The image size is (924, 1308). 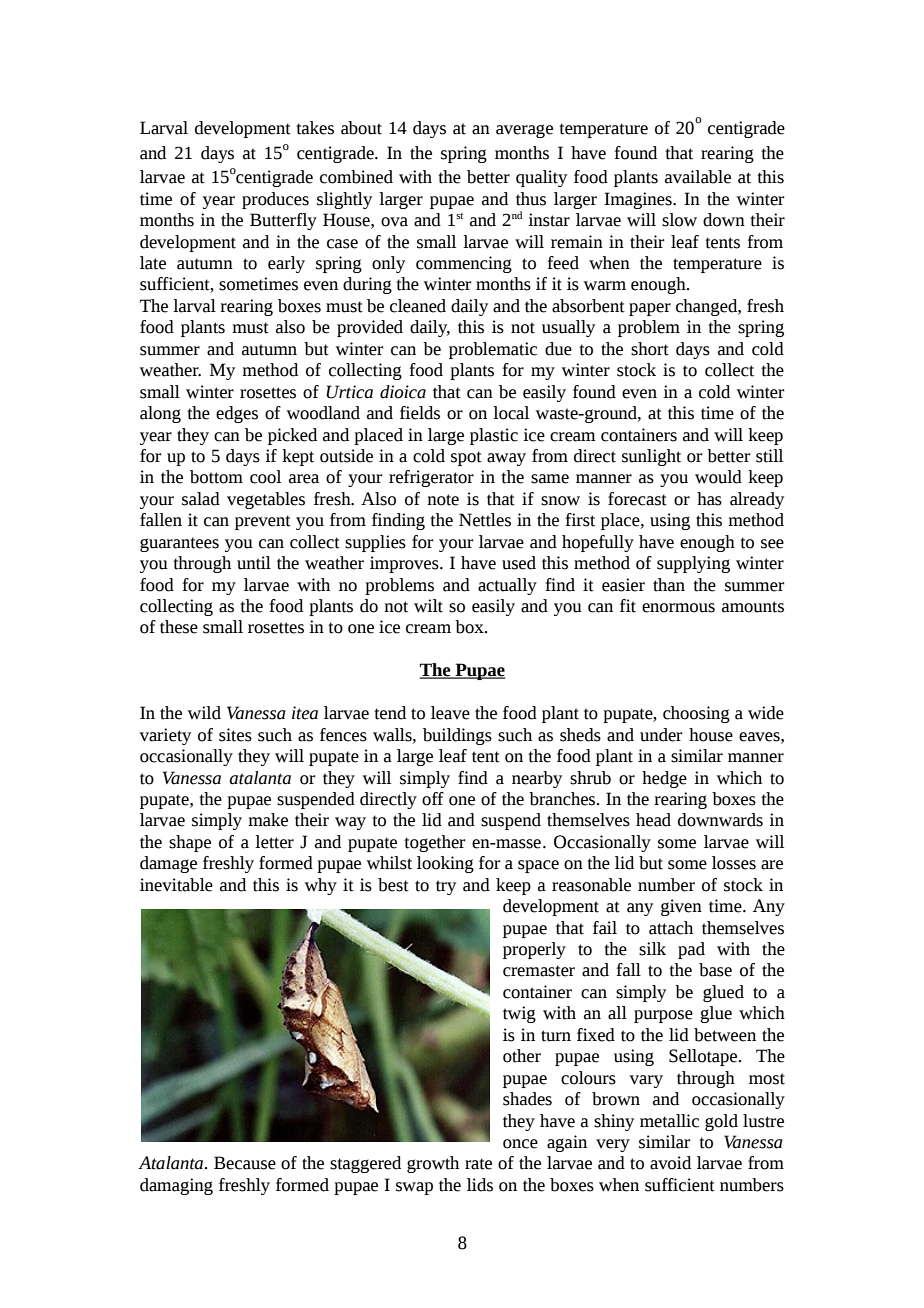 What do you see at coordinates (245, 1163) in the screenshot?
I see `Because` at bounding box center [245, 1163].
